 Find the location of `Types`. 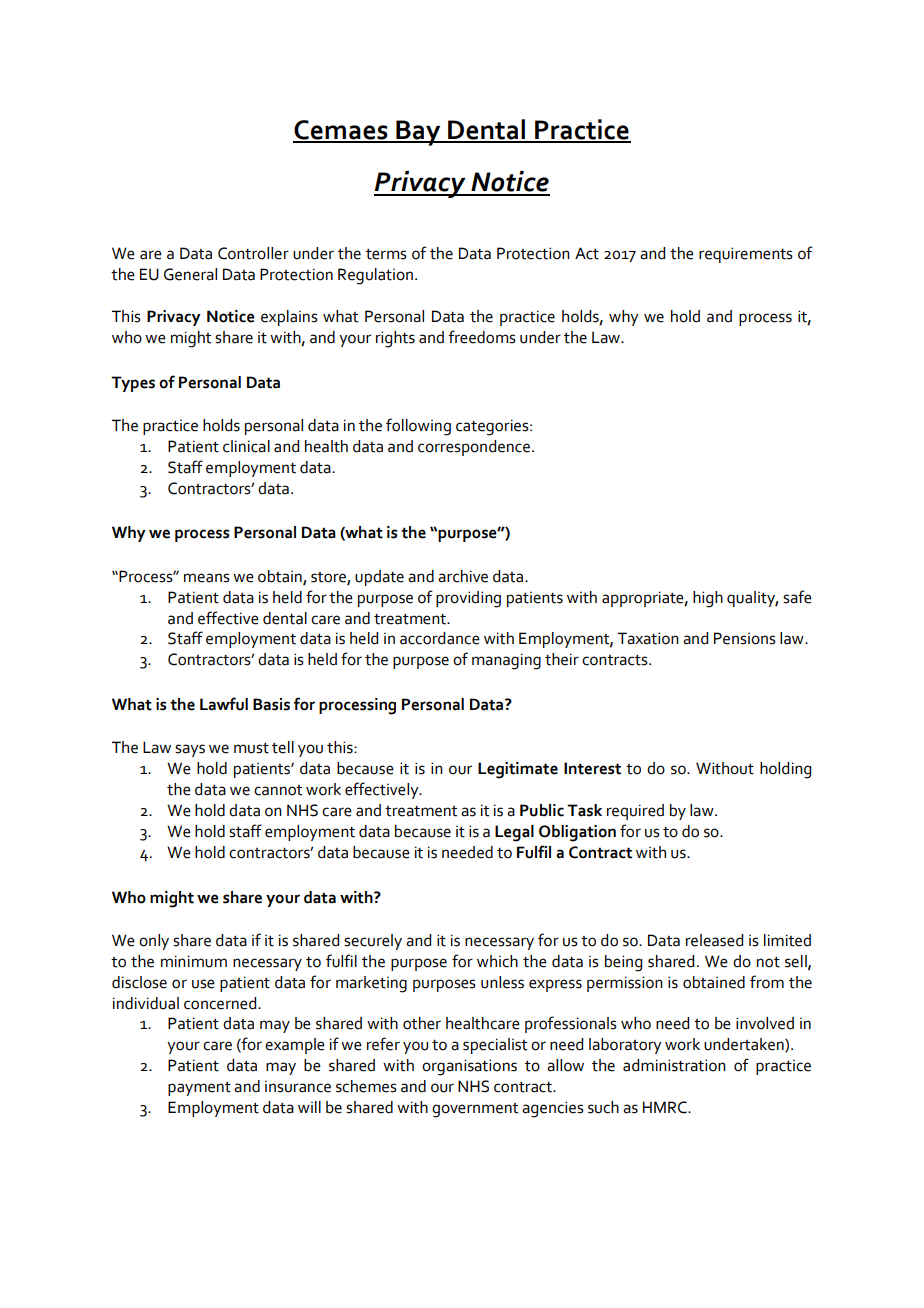

Types is located at coordinates (133, 384).
